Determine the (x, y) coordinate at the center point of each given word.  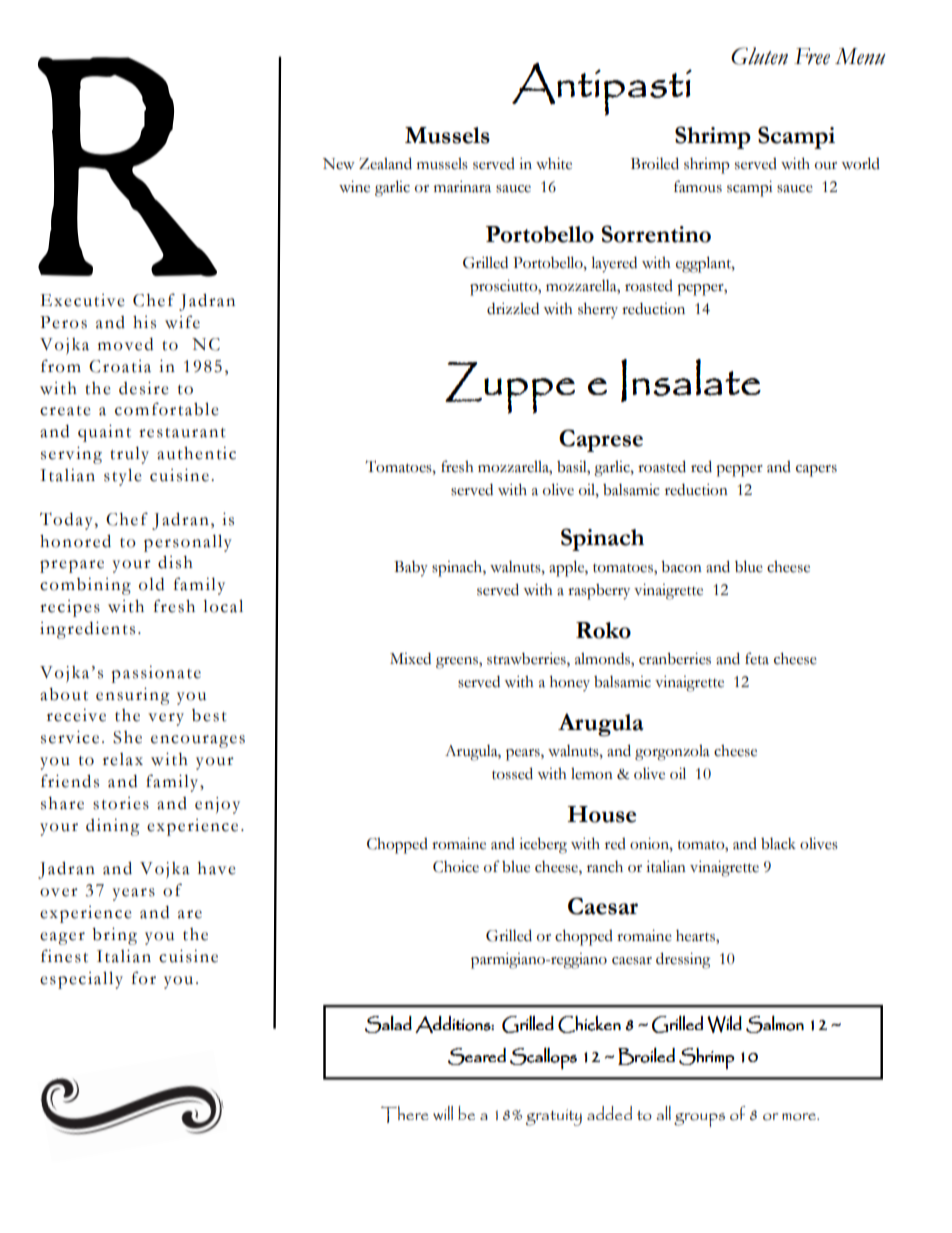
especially (81, 980)
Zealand (385, 163)
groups (699, 1120)
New (339, 164)
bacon (681, 567)
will (443, 1113)
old (151, 584)
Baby (411, 569)
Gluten (759, 56)
